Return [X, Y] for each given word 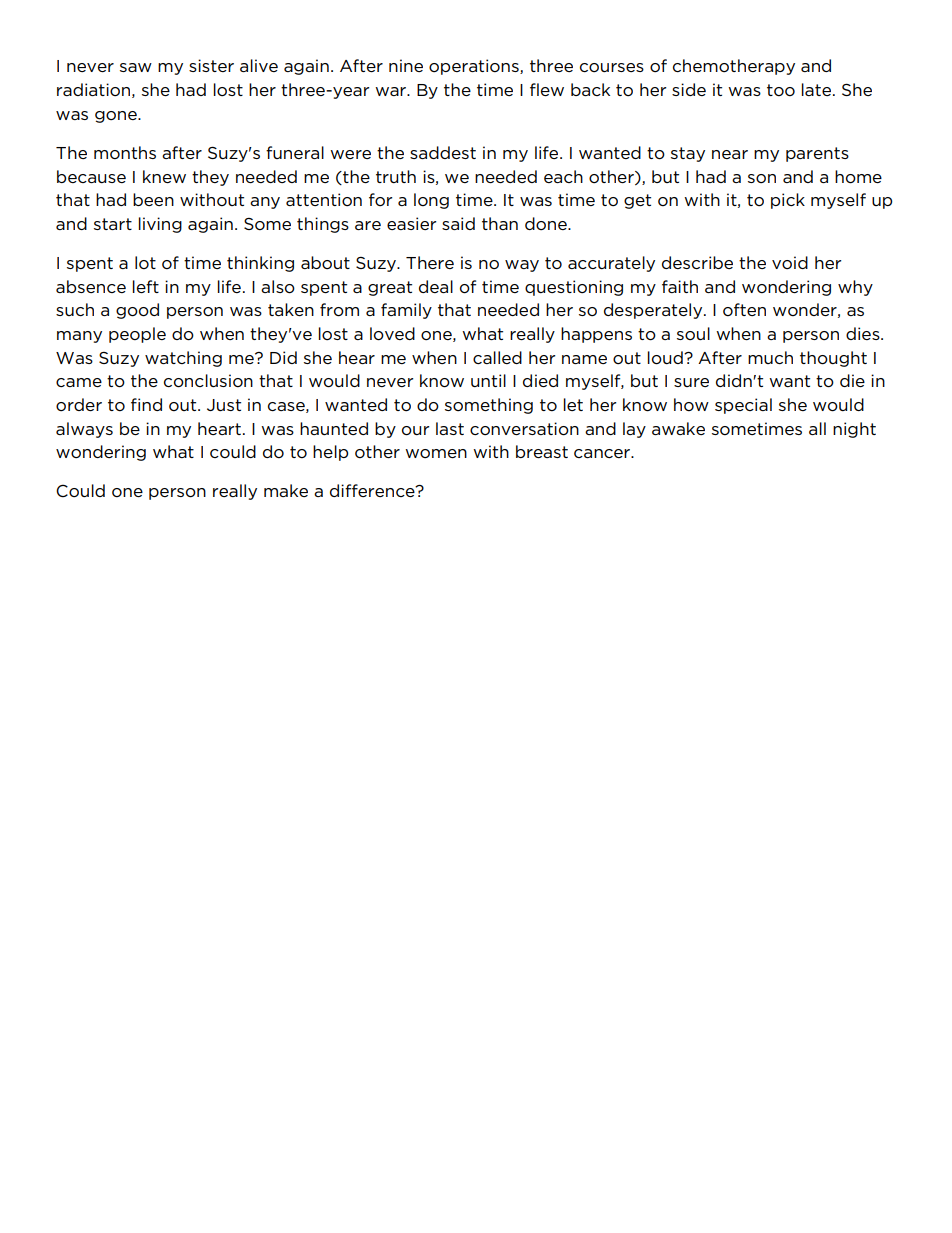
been [153, 199]
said [458, 223]
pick [788, 201]
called [497, 357]
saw [136, 67]
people [137, 335]
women [436, 453]
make [286, 490]
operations [475, 67]
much [770, 357]
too [781, 90]
